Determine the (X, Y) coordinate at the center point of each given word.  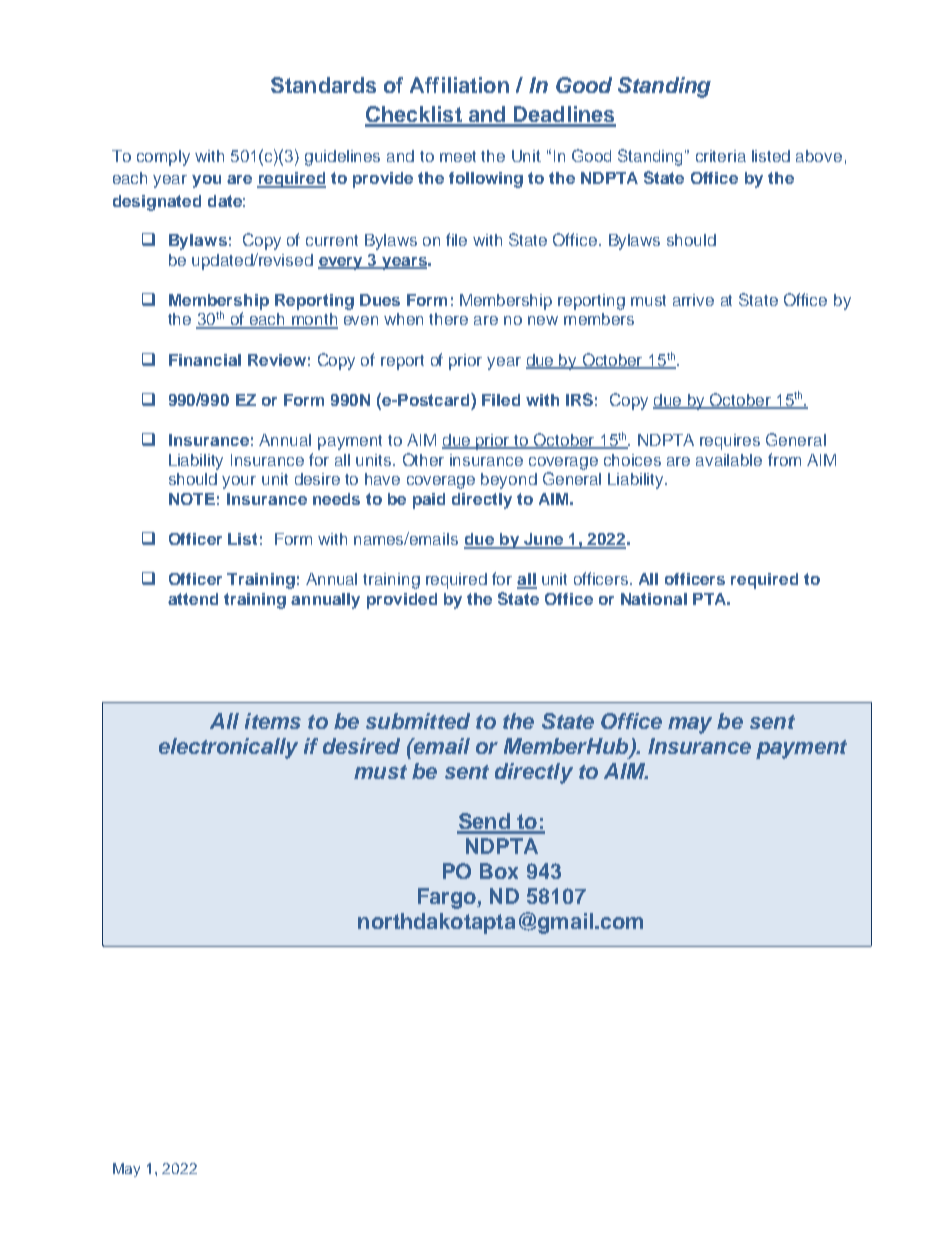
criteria (721, 156)
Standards (323, 85)
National (654, 599)
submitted (418, 721)
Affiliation (459, 85)
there (448, 319)
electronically (228, 748)
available (729, 460)
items (273, 721)
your (239, 482)
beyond (509, 481)
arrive (693, 300)
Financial (205, 360)
